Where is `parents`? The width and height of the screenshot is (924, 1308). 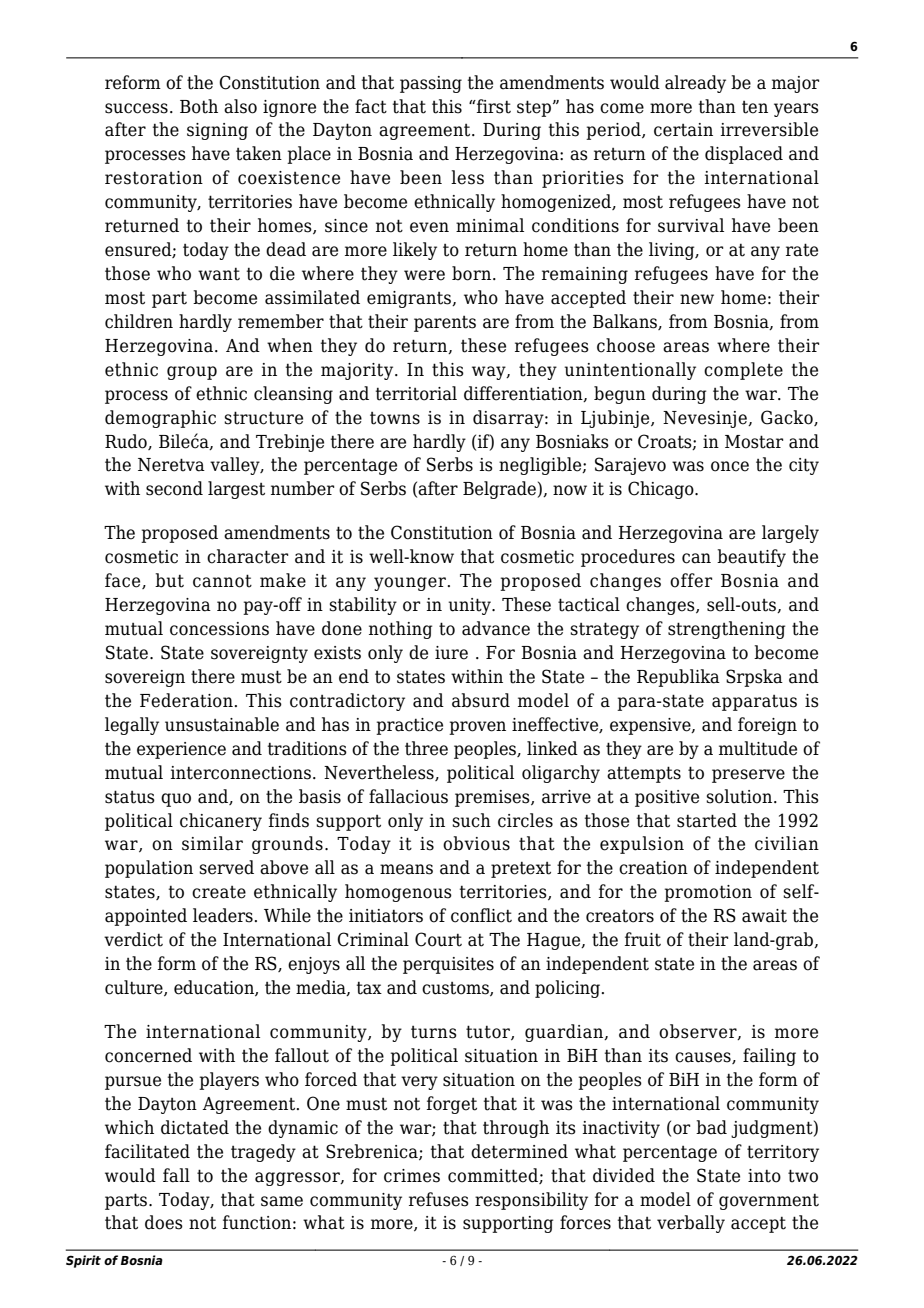 parents is located at coordinates (445, 324).
